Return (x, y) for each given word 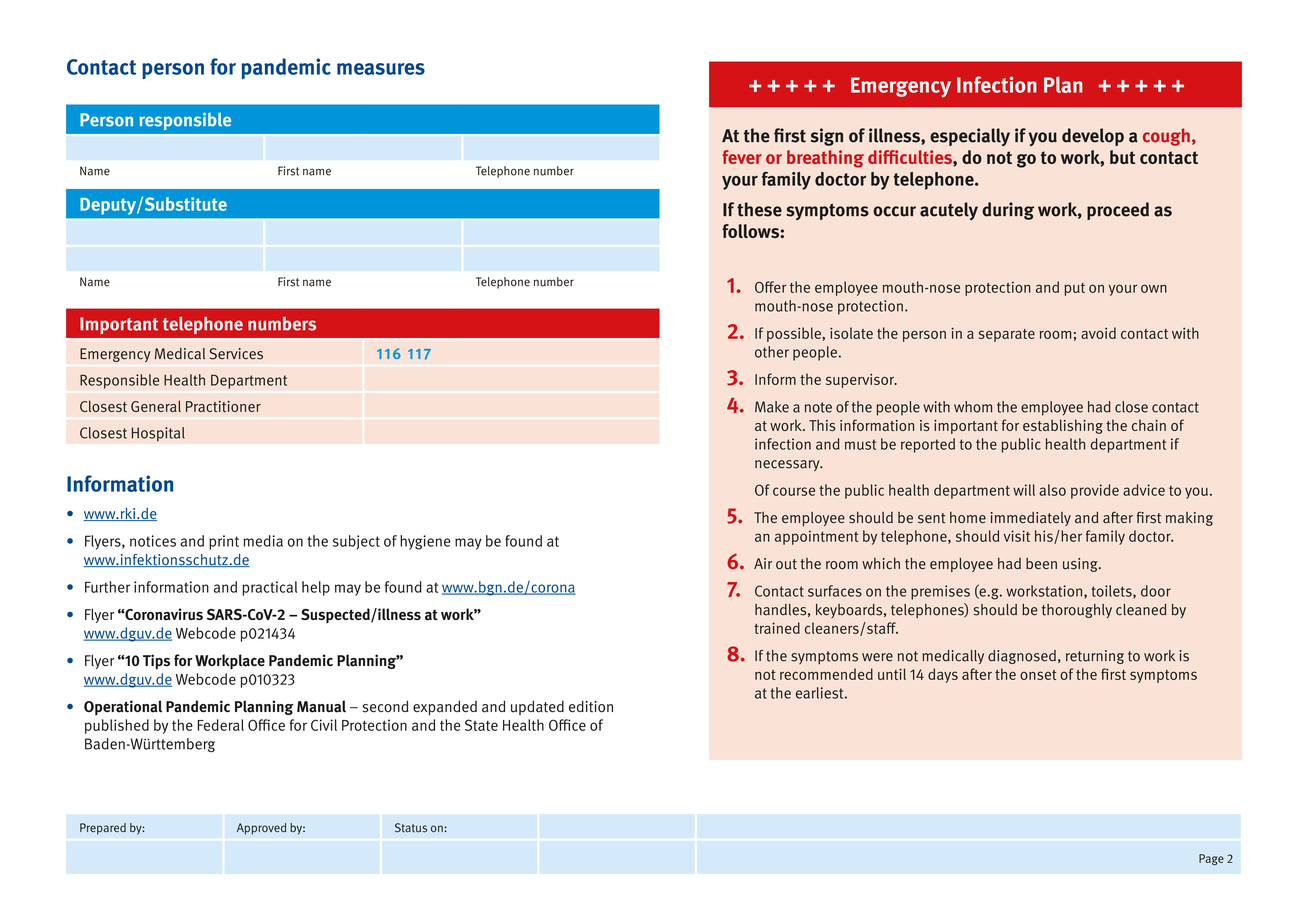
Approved (261, 829)
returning (1095, 657)
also (1052, 490)
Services (236, 354)
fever (742, 157)
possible (795, 334)
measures (381, 69)
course (794, 491)
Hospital (158, 434)
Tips (156, 662)
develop (1093, 137)
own (1154, 288)
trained (777, 628)
